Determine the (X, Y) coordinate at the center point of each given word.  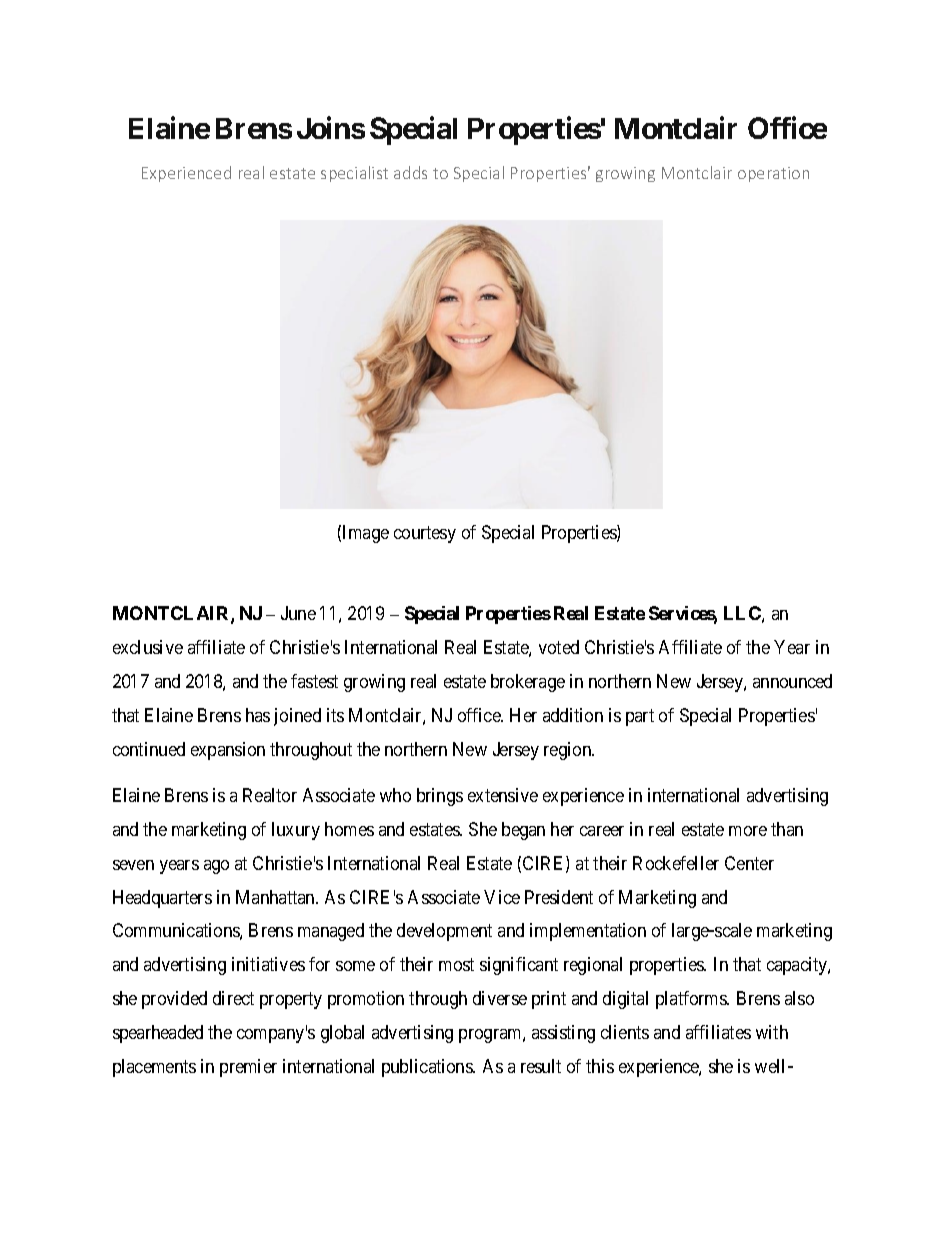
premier (248, 1068)
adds (410, 172)
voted (559, 647)
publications (428, 1068)
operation (773, 174)
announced (792, 681)
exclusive (148, 647)
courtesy (425, 534)
